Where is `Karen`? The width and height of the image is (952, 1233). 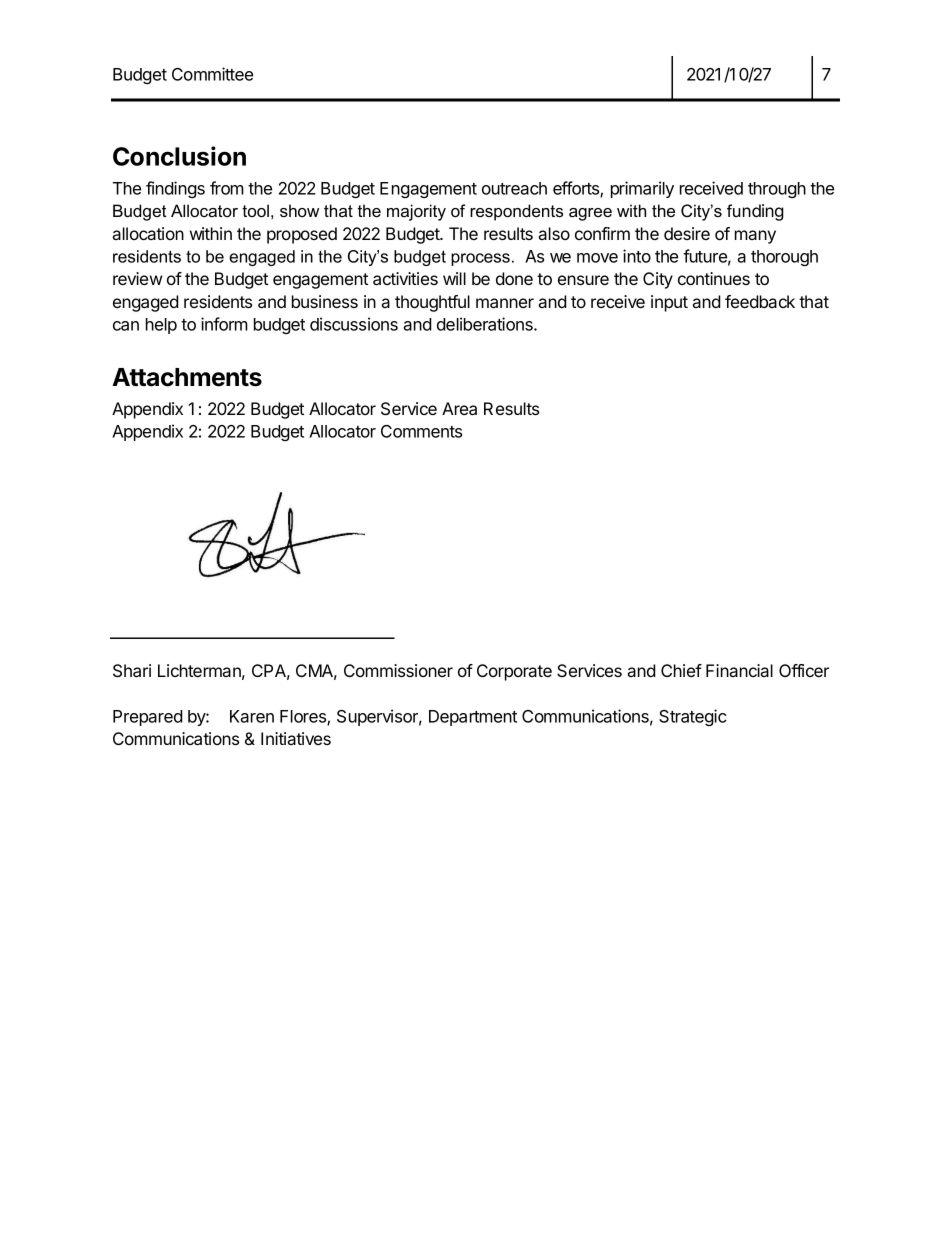 Karen is located at coordinates (252, 716).
